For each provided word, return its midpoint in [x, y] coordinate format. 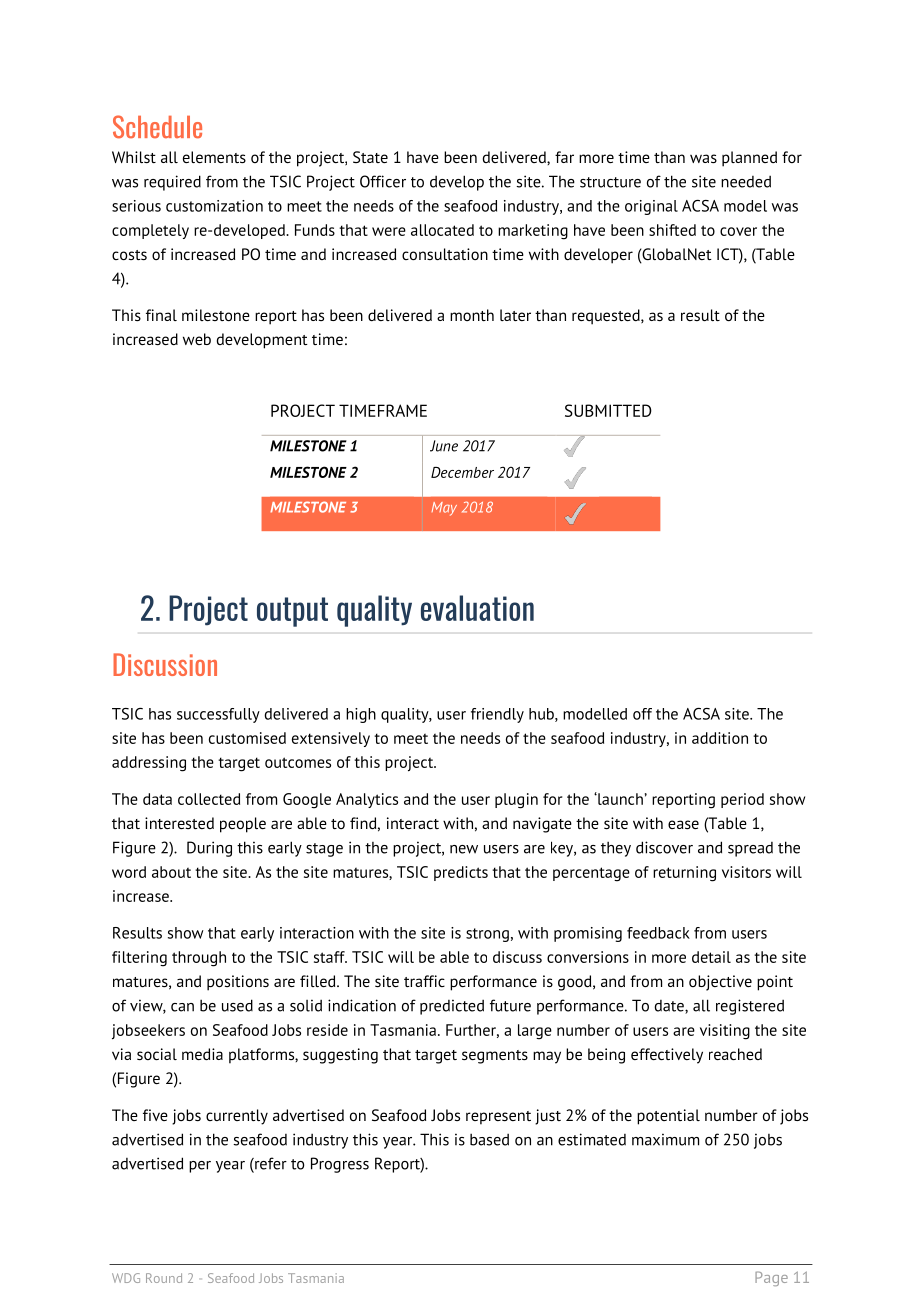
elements [214, 157]
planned [749, 159]
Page [771, 1278]
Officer [383, 181]
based [489, 1139]
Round [164, 1278]
